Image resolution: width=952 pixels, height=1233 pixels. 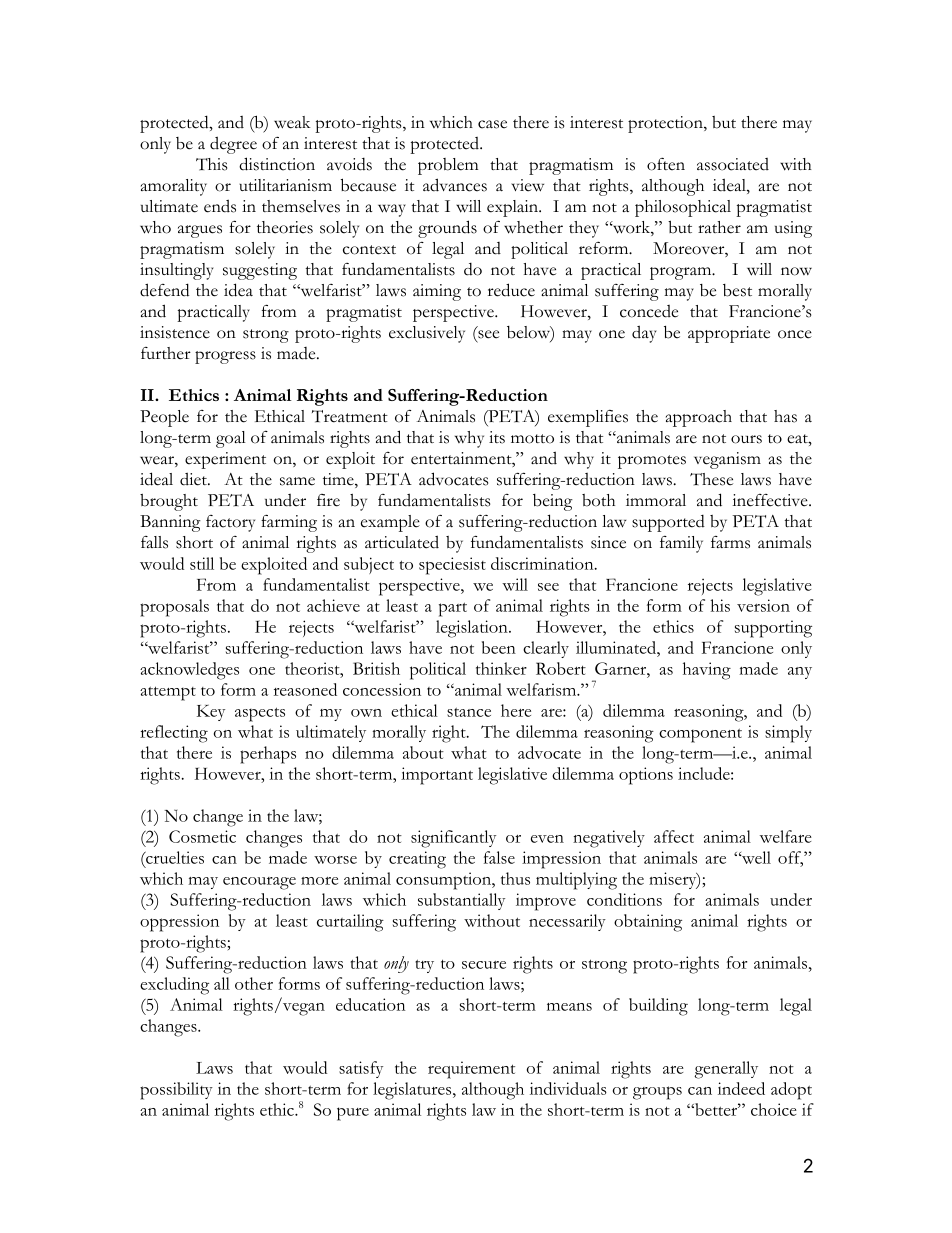 I want to click on possibility, so click(x=176, y=1091).
